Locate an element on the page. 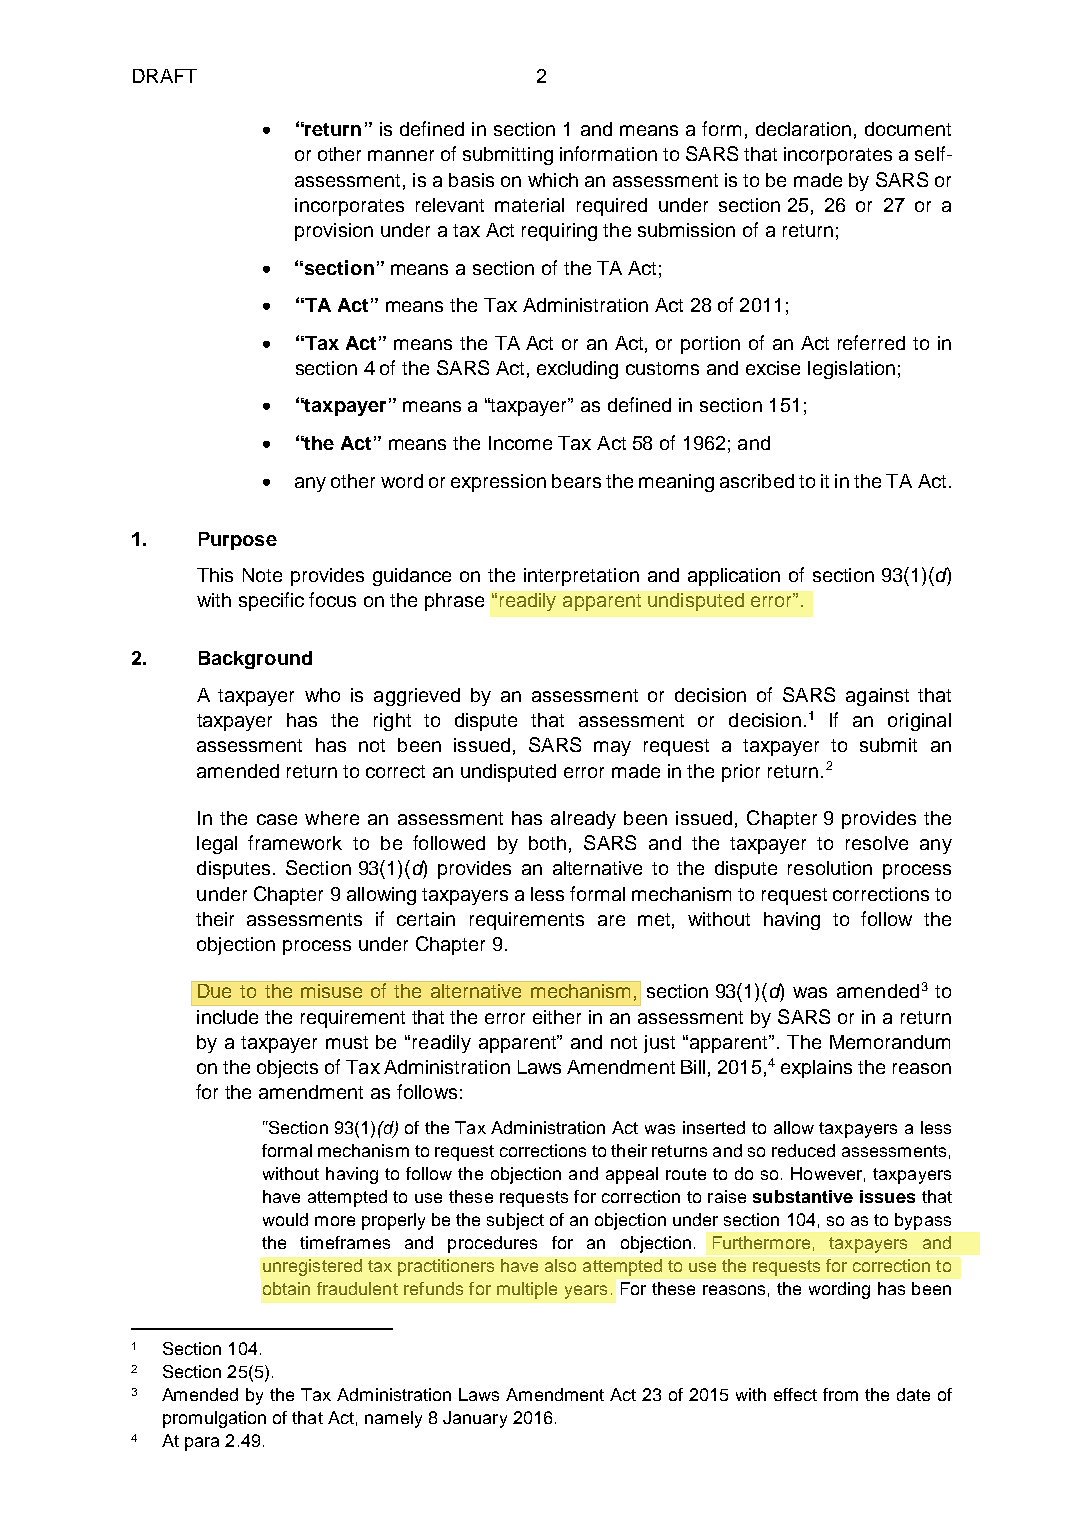 This image has width=1083, height=1531. declaration is located at coordinates (803, 129).
